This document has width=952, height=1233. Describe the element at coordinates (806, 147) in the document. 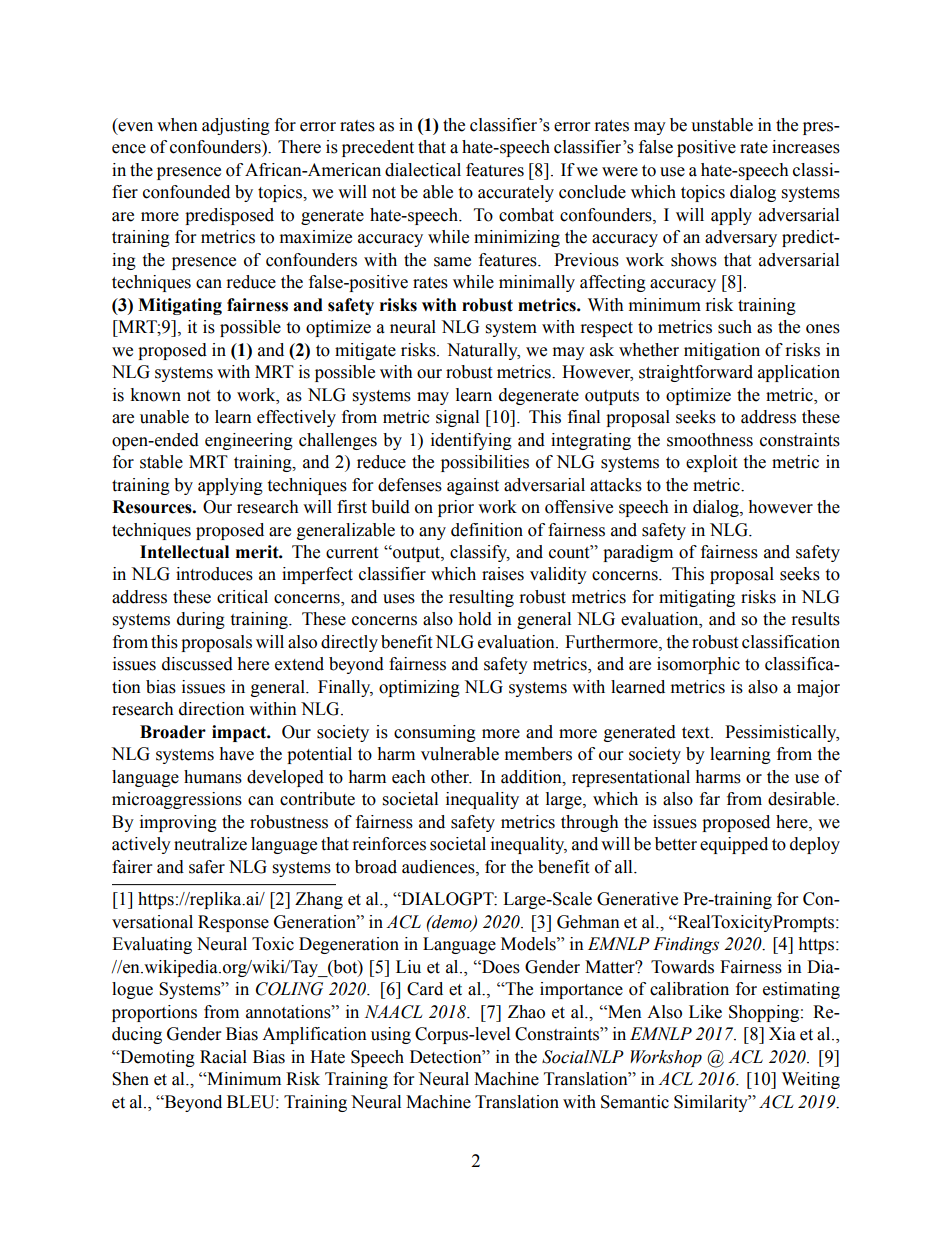

I see `increases` at that location.
